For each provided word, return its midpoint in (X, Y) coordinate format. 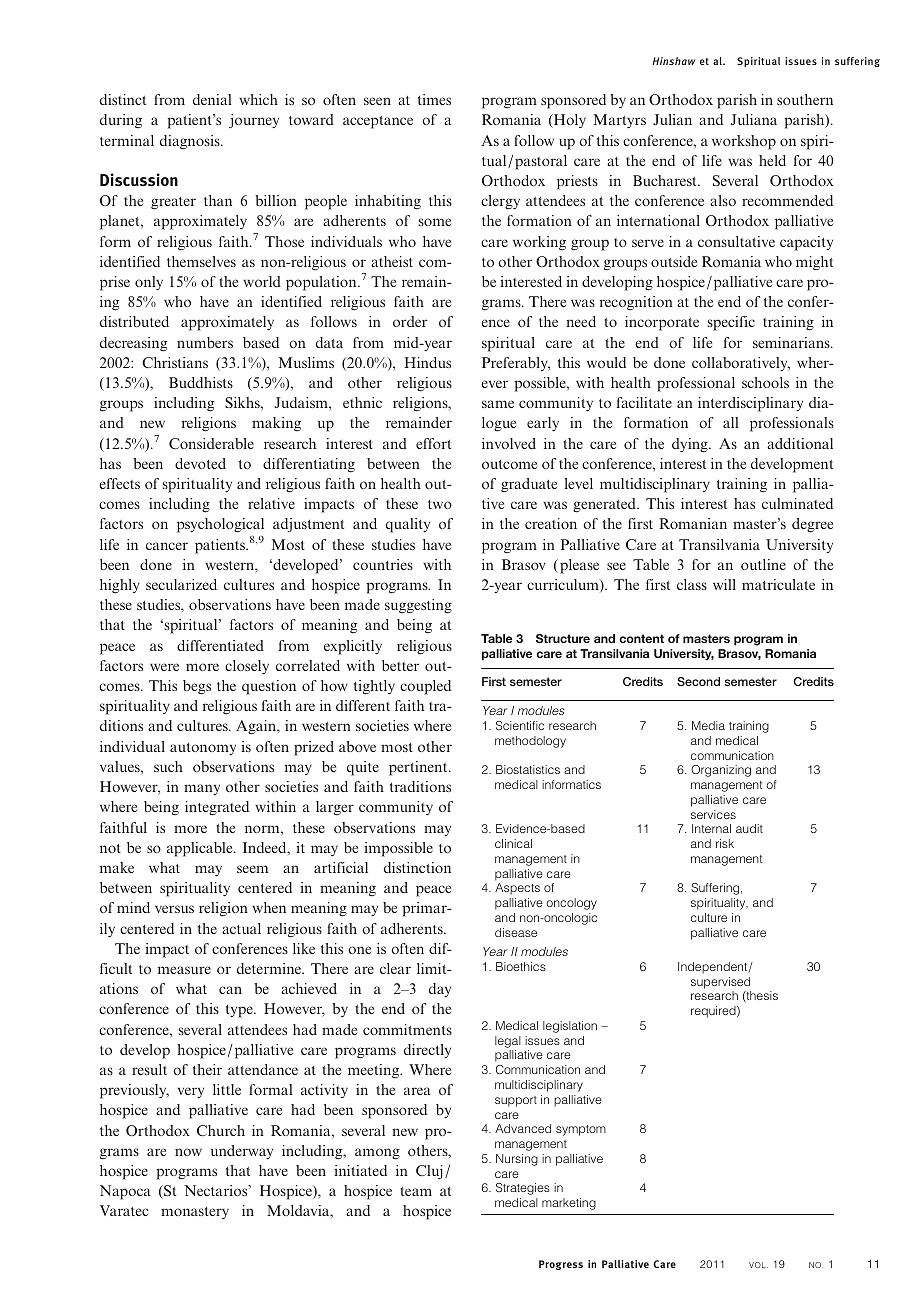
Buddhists (201, 382)
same (498, 404)
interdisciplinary (750, 404)
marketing (569, 1204)
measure (184, 970)
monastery (195, 1213)
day (440, 990)
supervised (720, 983)
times (434, 99)
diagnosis (191, 142)
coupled (425, 687)
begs (197, 687)
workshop (744, 142)
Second (698, 681)
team (416, 1191)
